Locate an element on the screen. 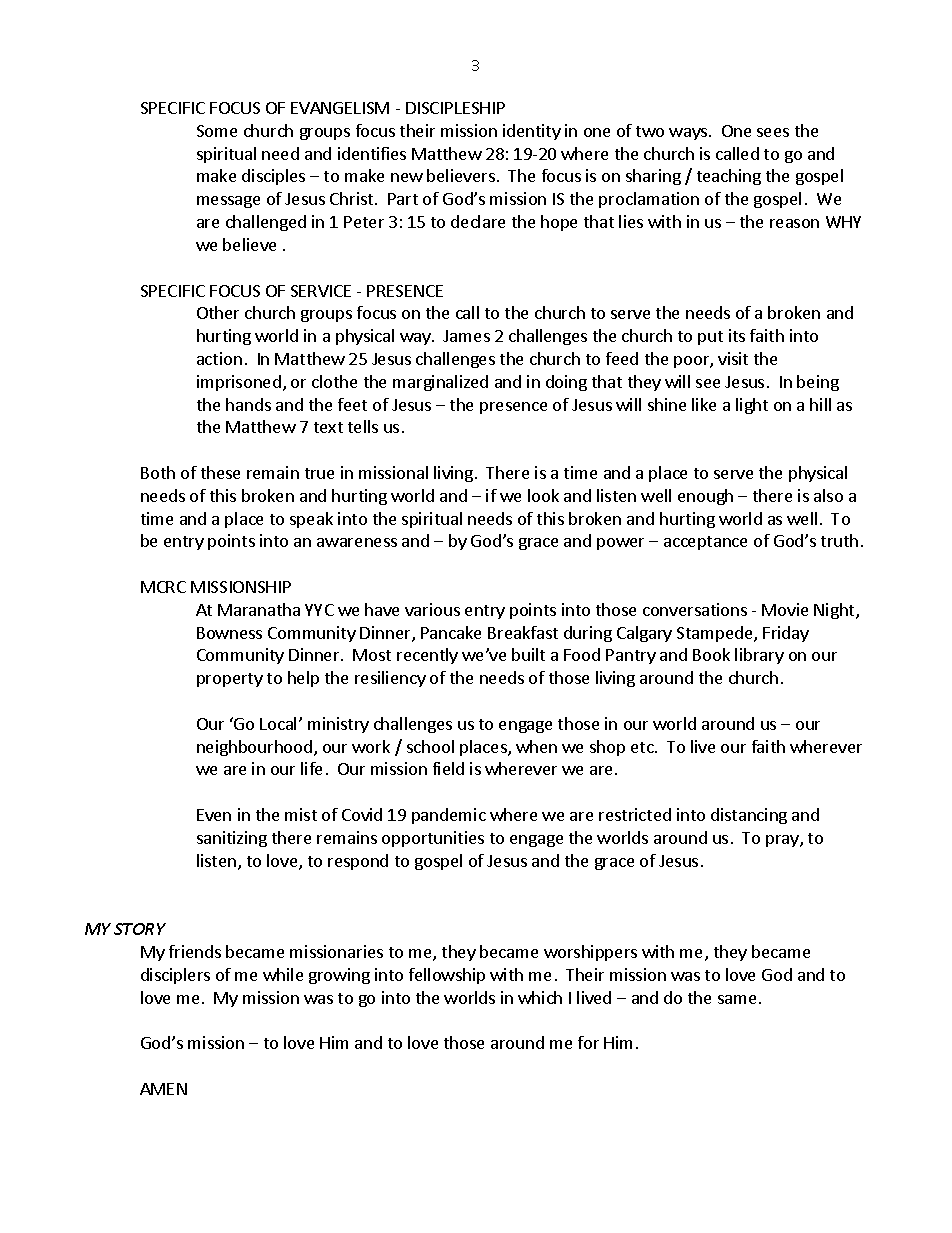  same is located at coordinates (737, 999).
